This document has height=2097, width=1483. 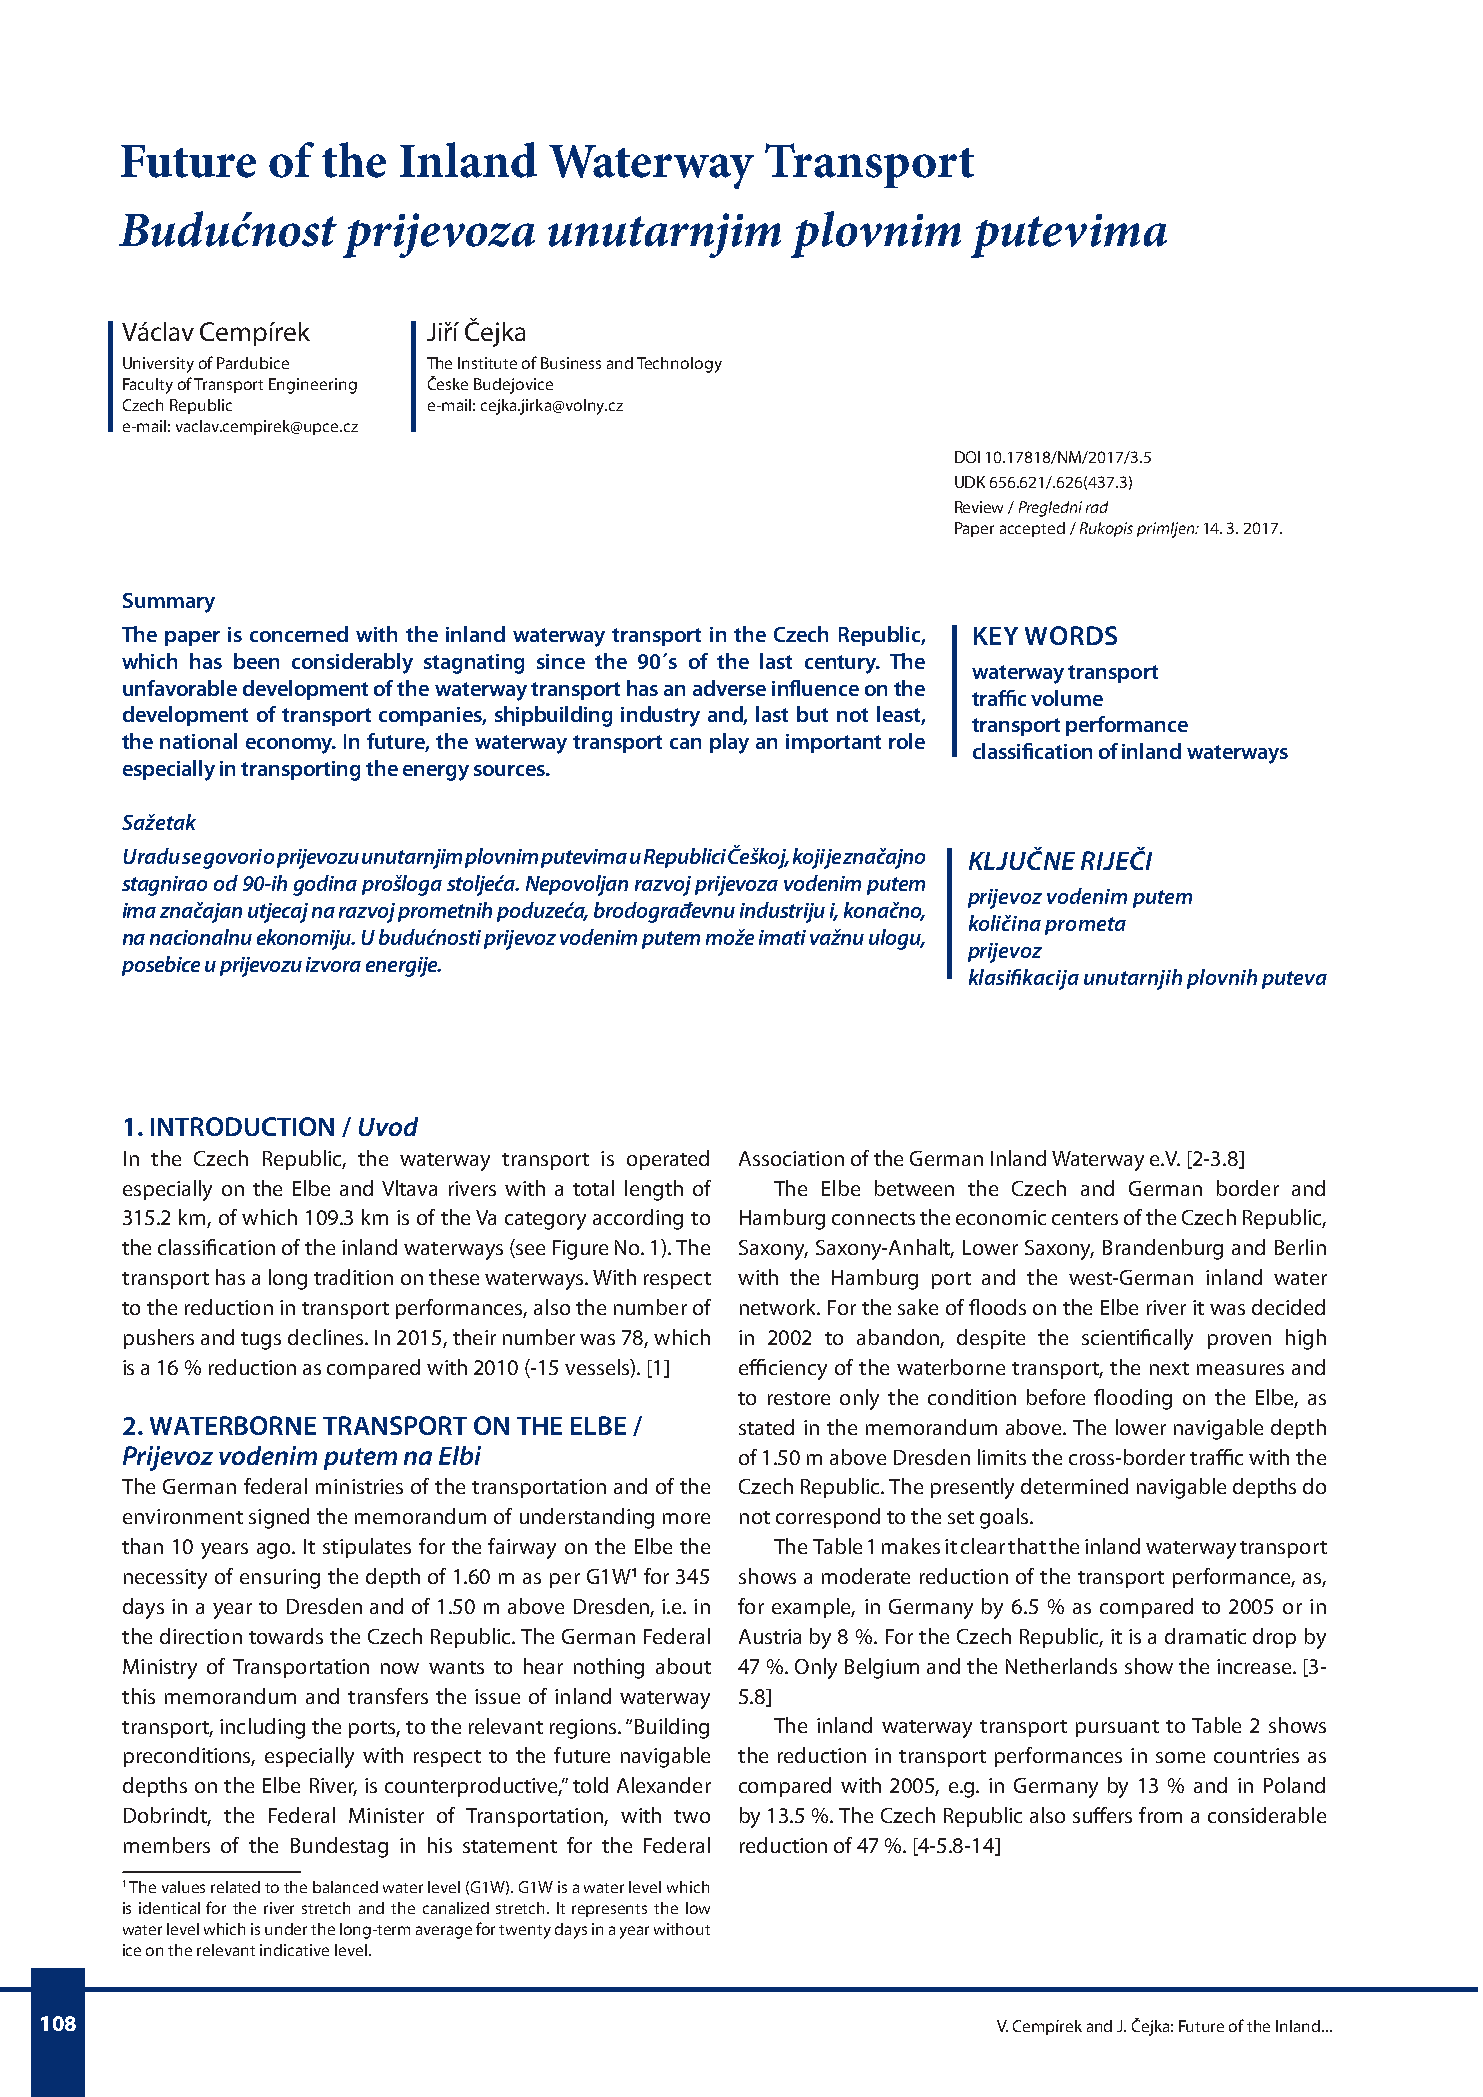 I want to click on related, so click(x=235, y=1887).
